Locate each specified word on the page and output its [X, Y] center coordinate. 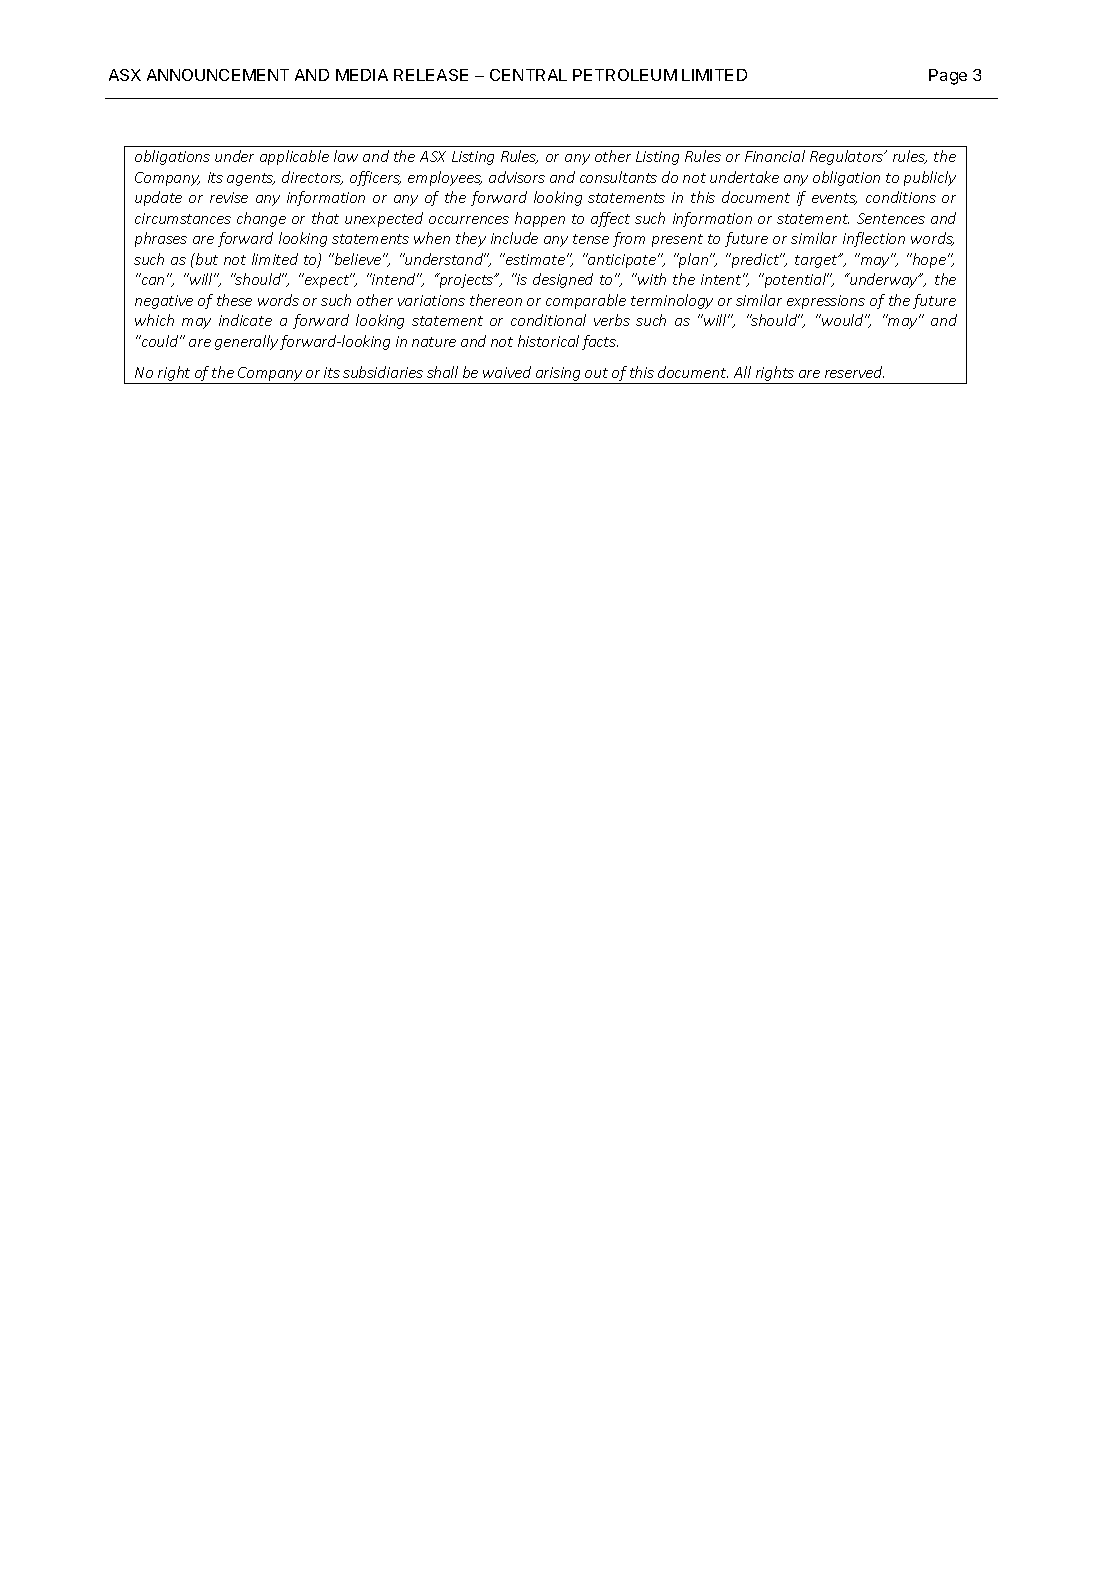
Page [948, 77]
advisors [517, 177]
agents [251, 179]
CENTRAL [528, 75]
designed [563, 280]
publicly [930, 178]
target [817, 261]
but [205, 259]
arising [558, 375]
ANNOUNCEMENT [218, 75]
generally [246, 342]
